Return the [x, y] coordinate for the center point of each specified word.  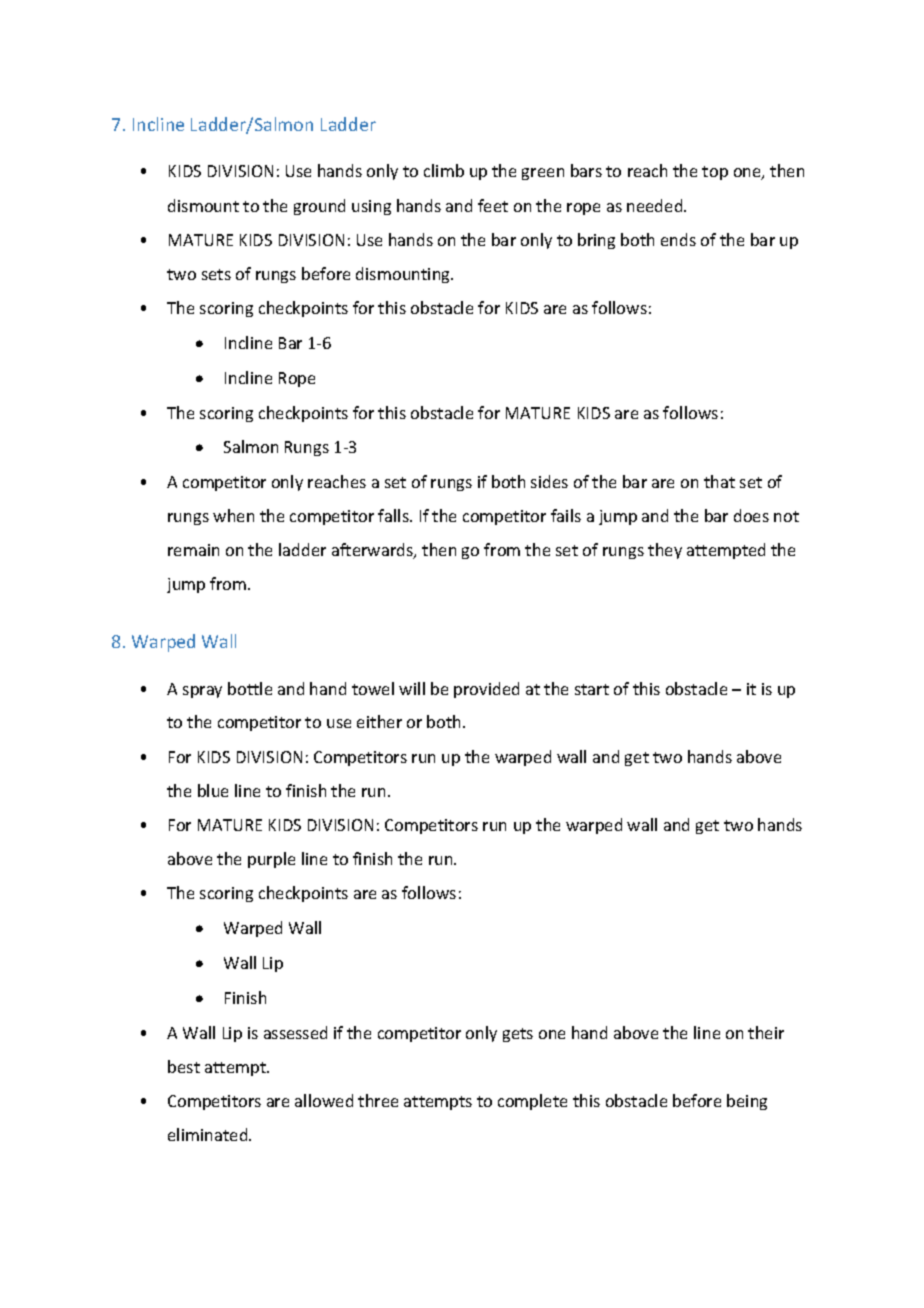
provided [486, 690]
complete [532, 1102]
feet [493, 205]
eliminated [209, 1134]
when [233, 515]
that [719, 481]
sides [549, 481]
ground [319, 207]
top [715, 173]
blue [213, 790]
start [592, 689]
